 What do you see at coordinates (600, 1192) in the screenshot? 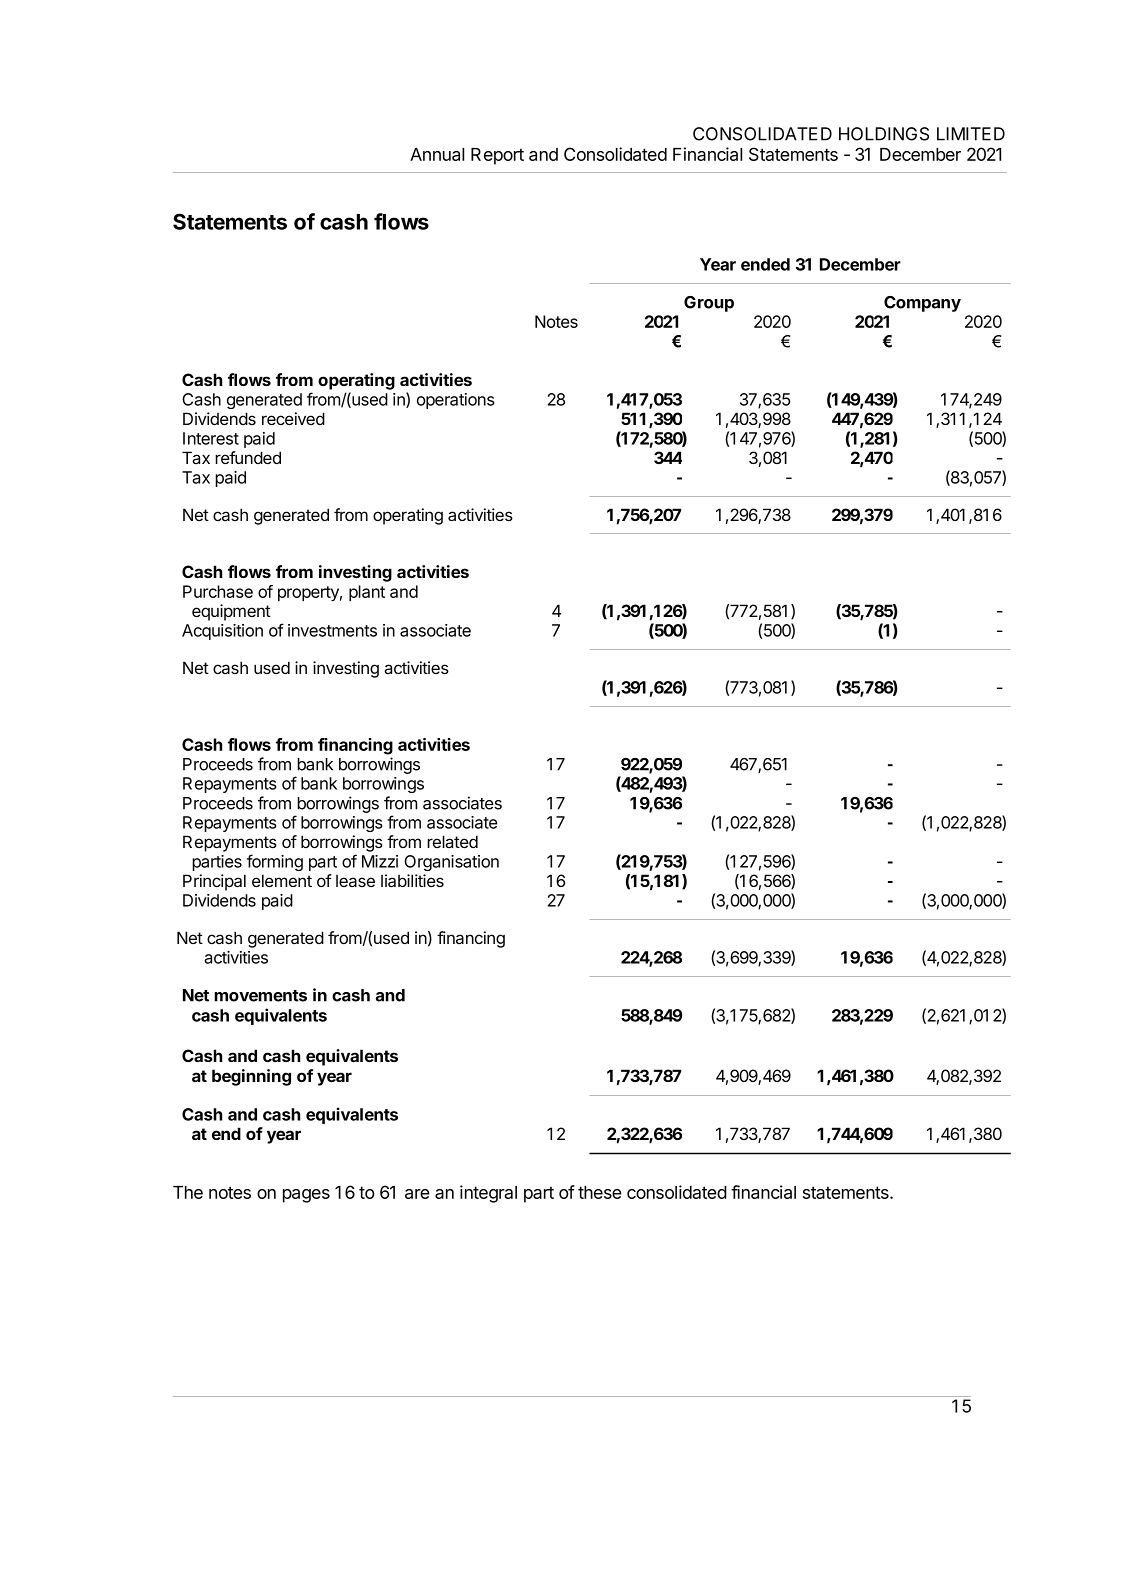
I see `these` at bounding box center [600, 1192].
